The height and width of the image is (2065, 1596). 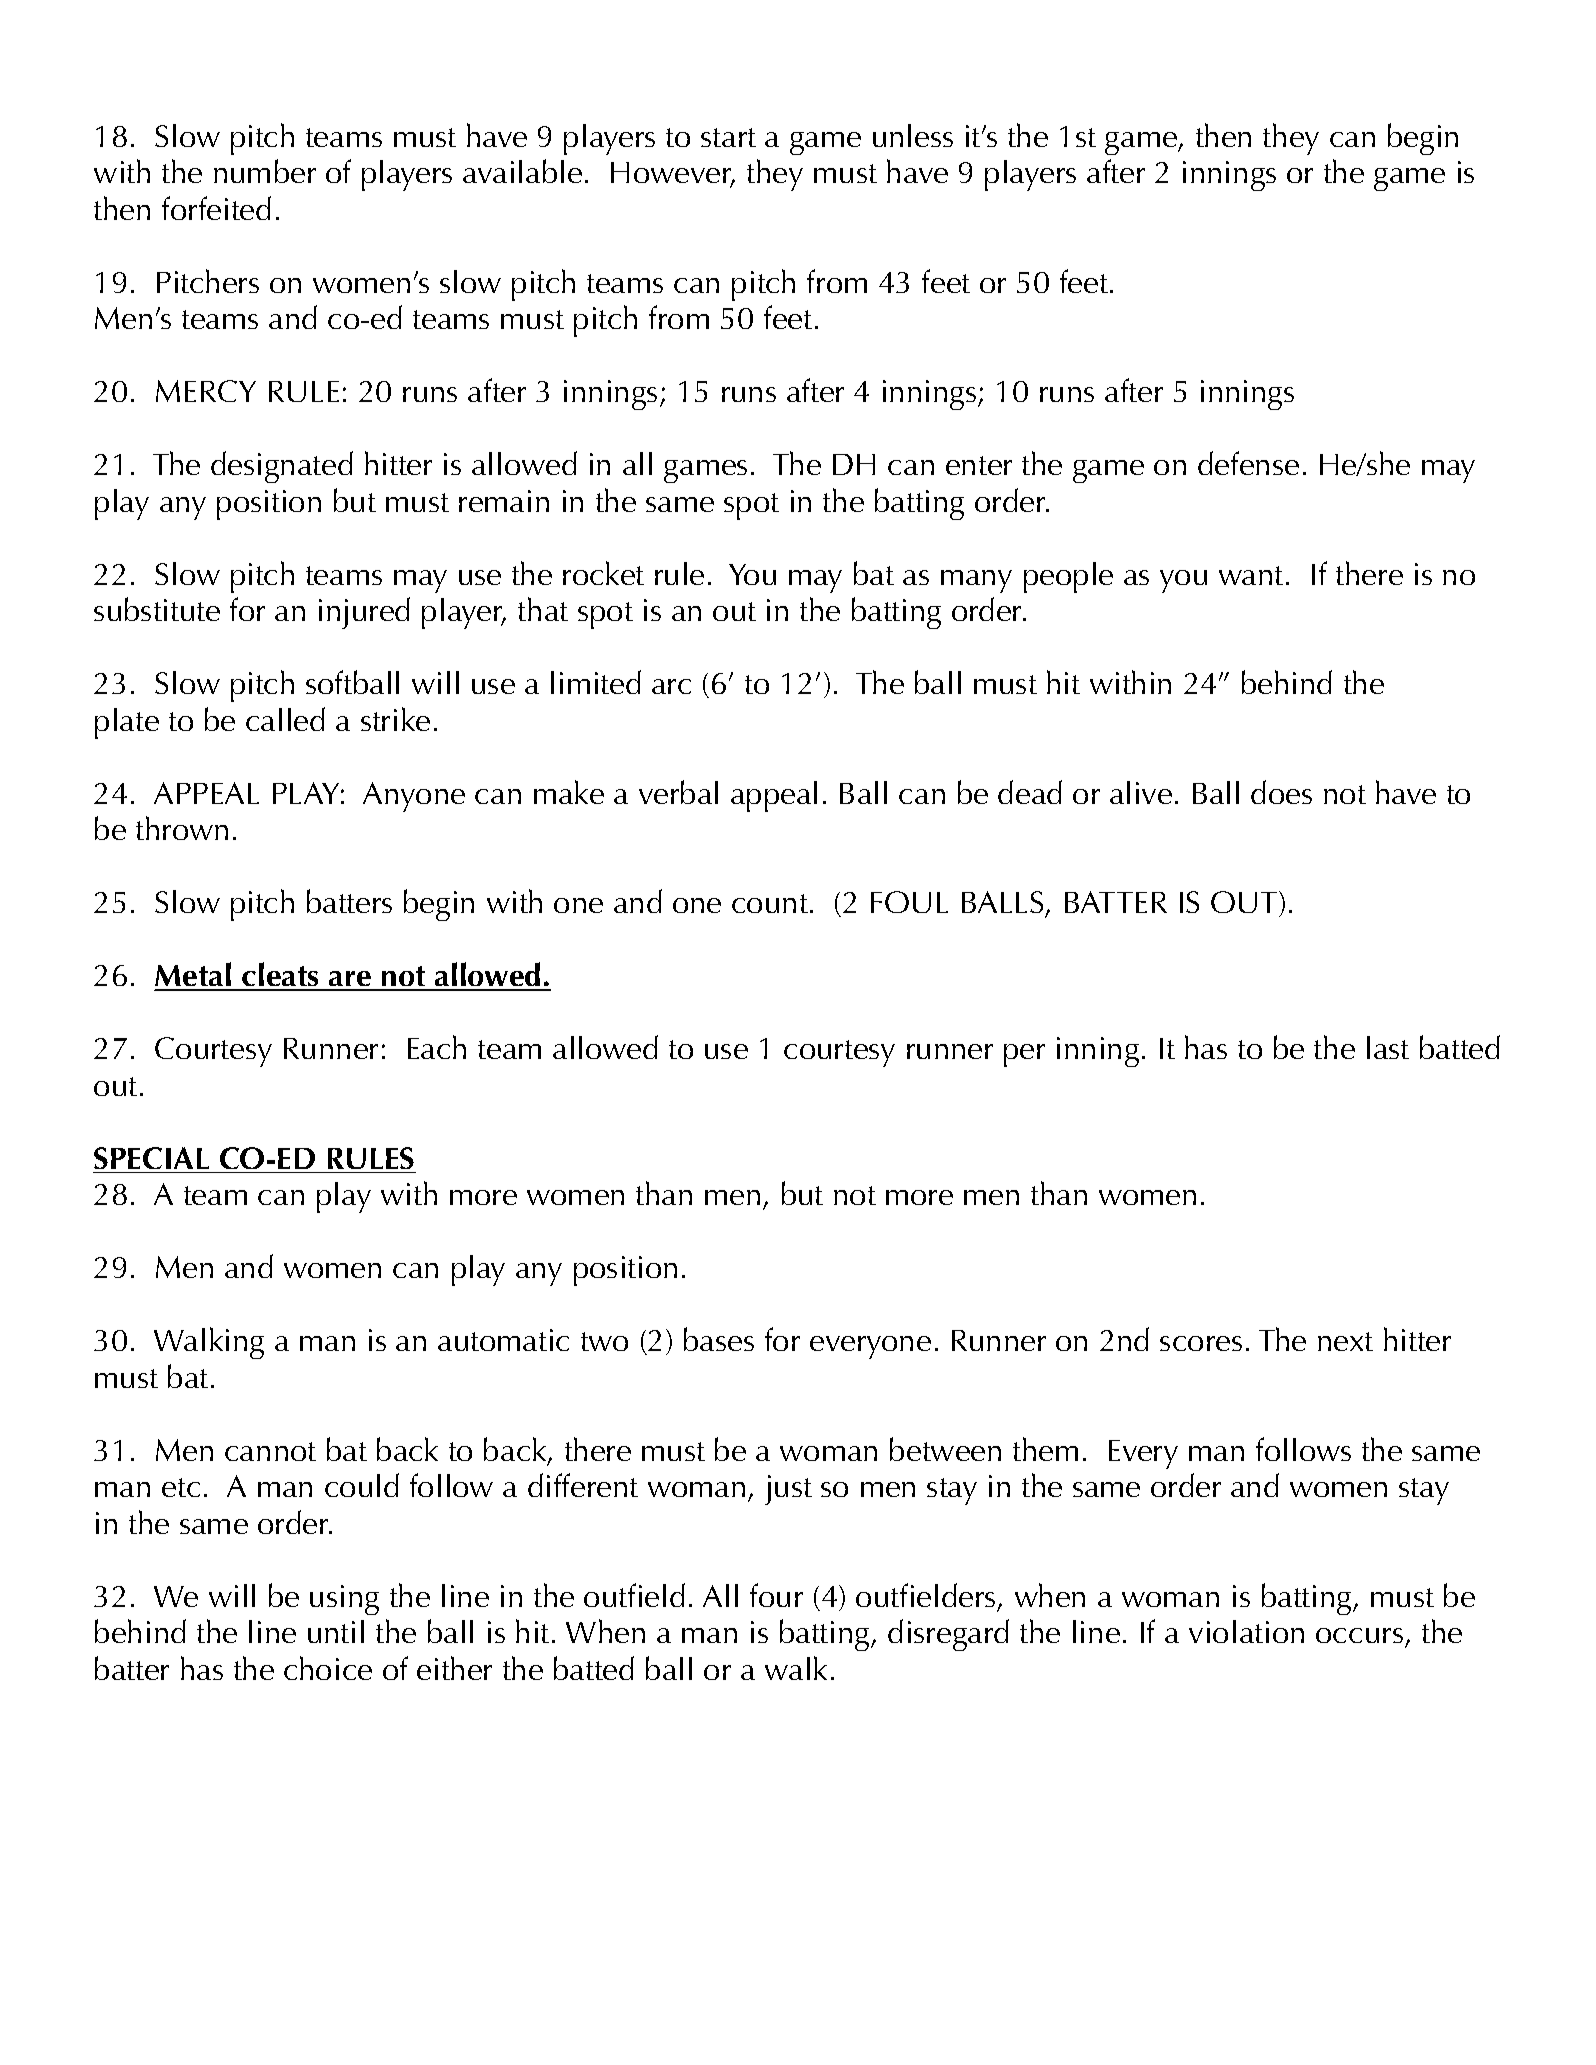 I want to click on count, so click(x=770, y=903).
